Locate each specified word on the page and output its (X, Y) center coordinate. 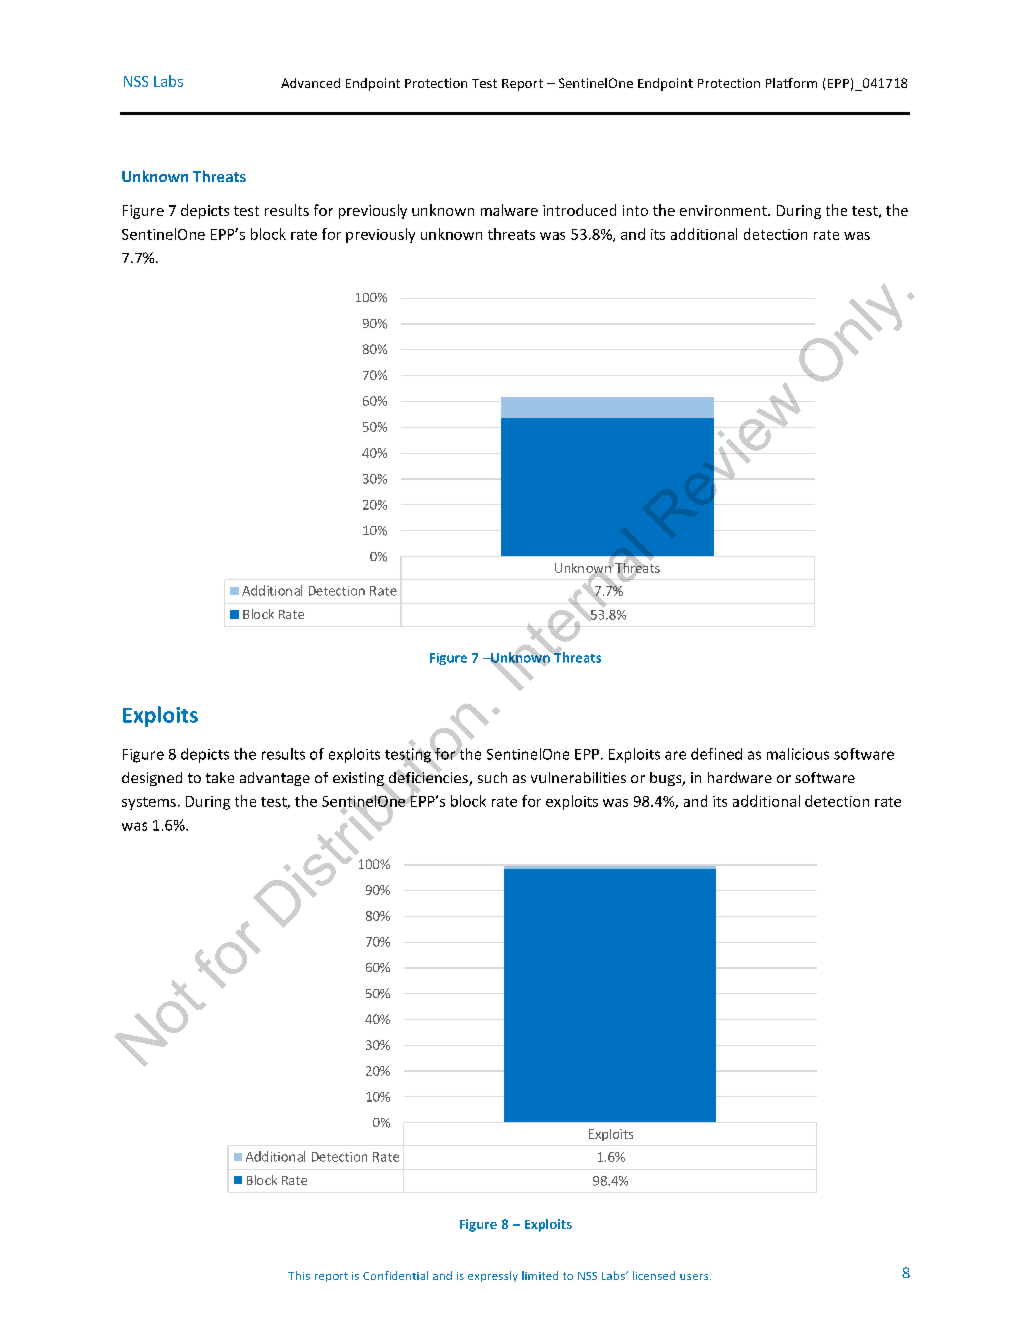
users (695, 1277)
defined (716, 754)
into (635, 210)
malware (509, 210)
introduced (579, 210)
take (220, 777)
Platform (791, 83)
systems (149, 803)
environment (724, 210)
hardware (740, 777)
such (492, 777)
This (299, 1275)
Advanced (310, 83)
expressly (493, 1276)
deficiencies (428, 777)
